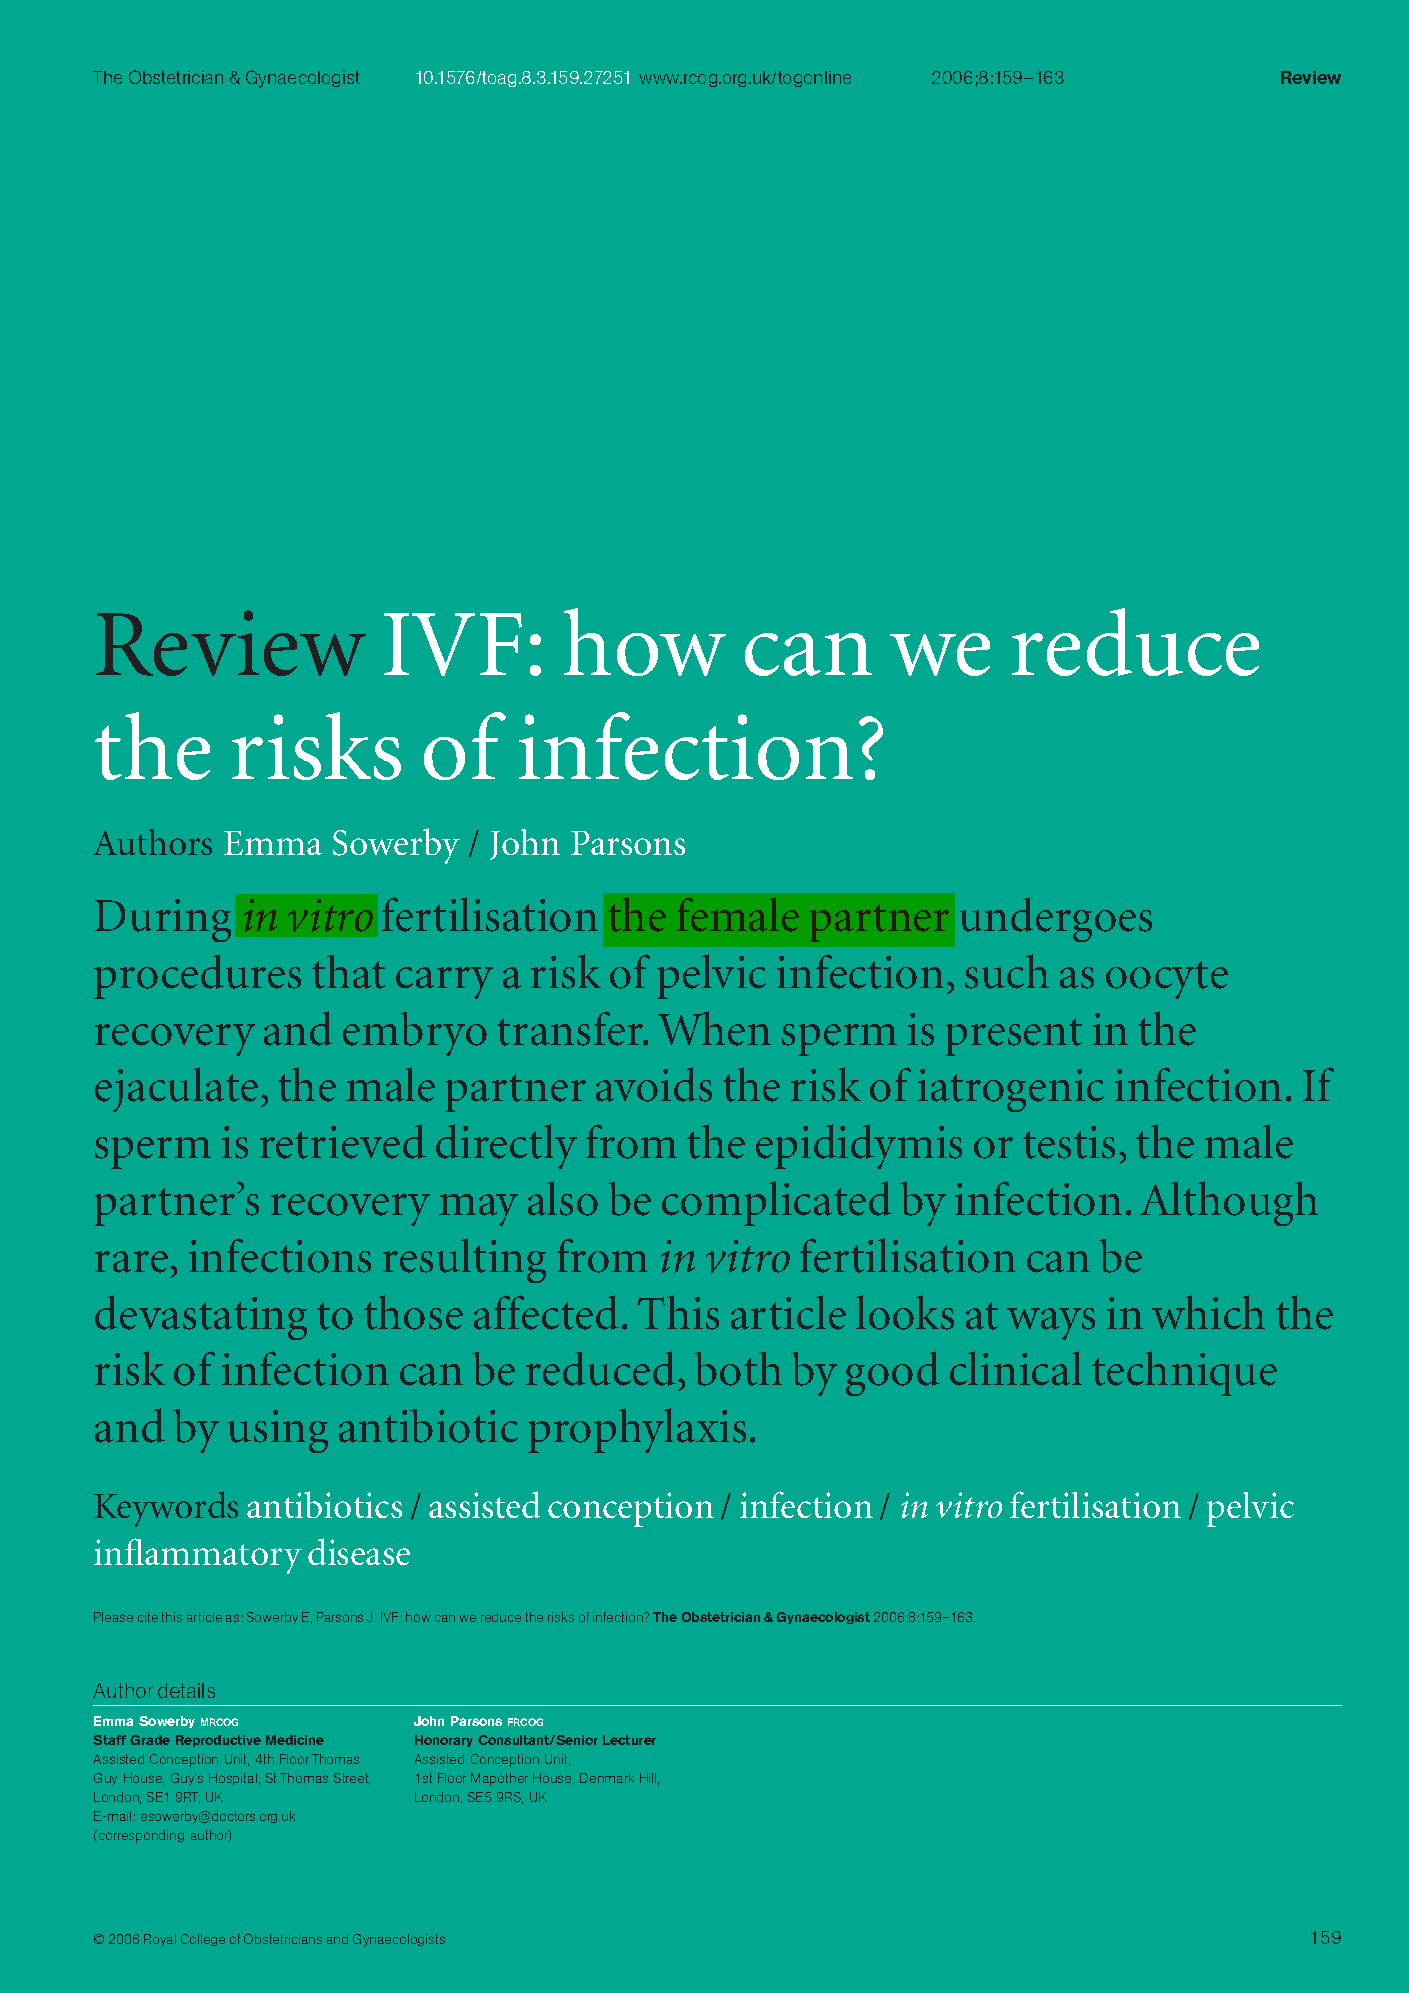 The width and height of the page is (1409, 1993). Describe the element at coordinates (203, 1940) in the page. I see `College` at that location.
